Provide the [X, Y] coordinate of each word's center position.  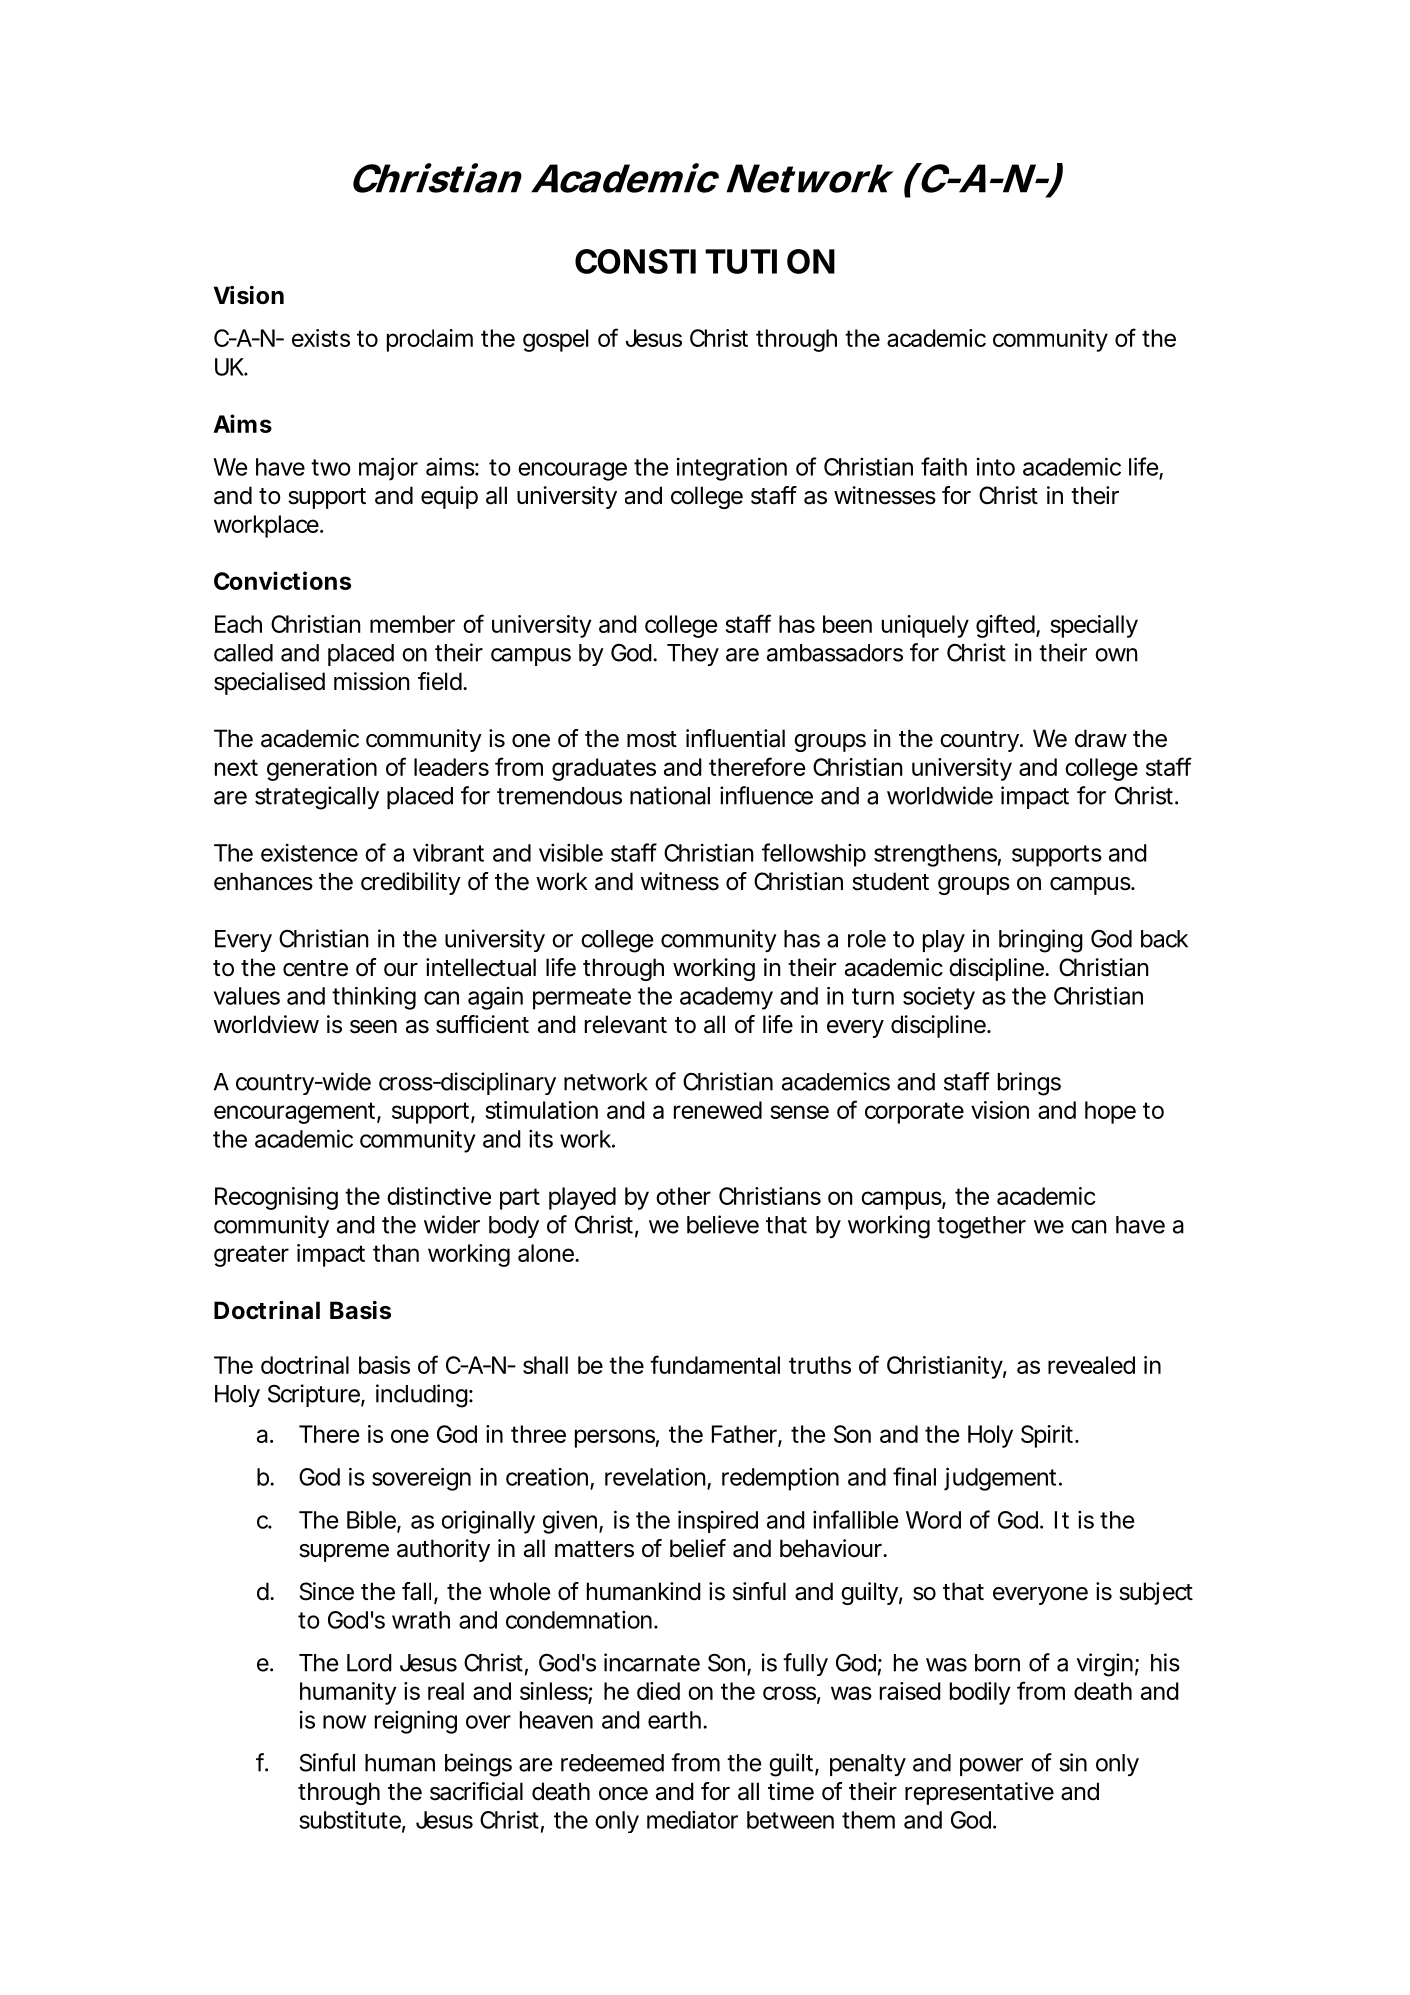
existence [309, 853]
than [396, 1253]
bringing [1041, 941]
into [996, 467]
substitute [350, 1819]
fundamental [715, 1364]
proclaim [430, 340]
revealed [1091, 1365]
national [670, 795]
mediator [692, 1820]
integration [732, 469]
